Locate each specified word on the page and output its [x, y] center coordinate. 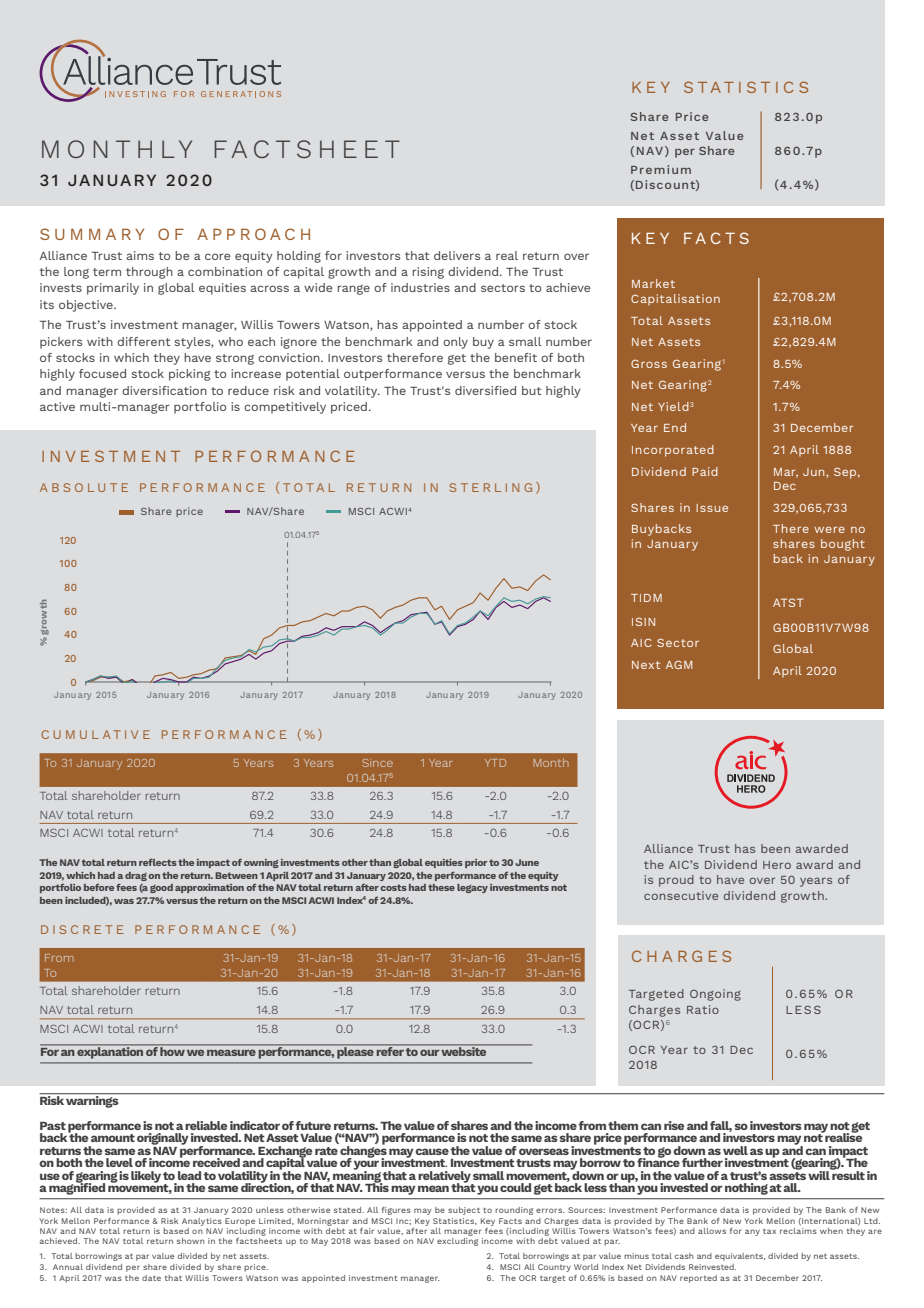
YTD [495, 763]
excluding [457, 1240]
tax [769, 1231]
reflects [158, 862]
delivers [457, 255]
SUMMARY [92, 234]
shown [191, 1241]
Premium [661, 169]
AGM [679, 664]
